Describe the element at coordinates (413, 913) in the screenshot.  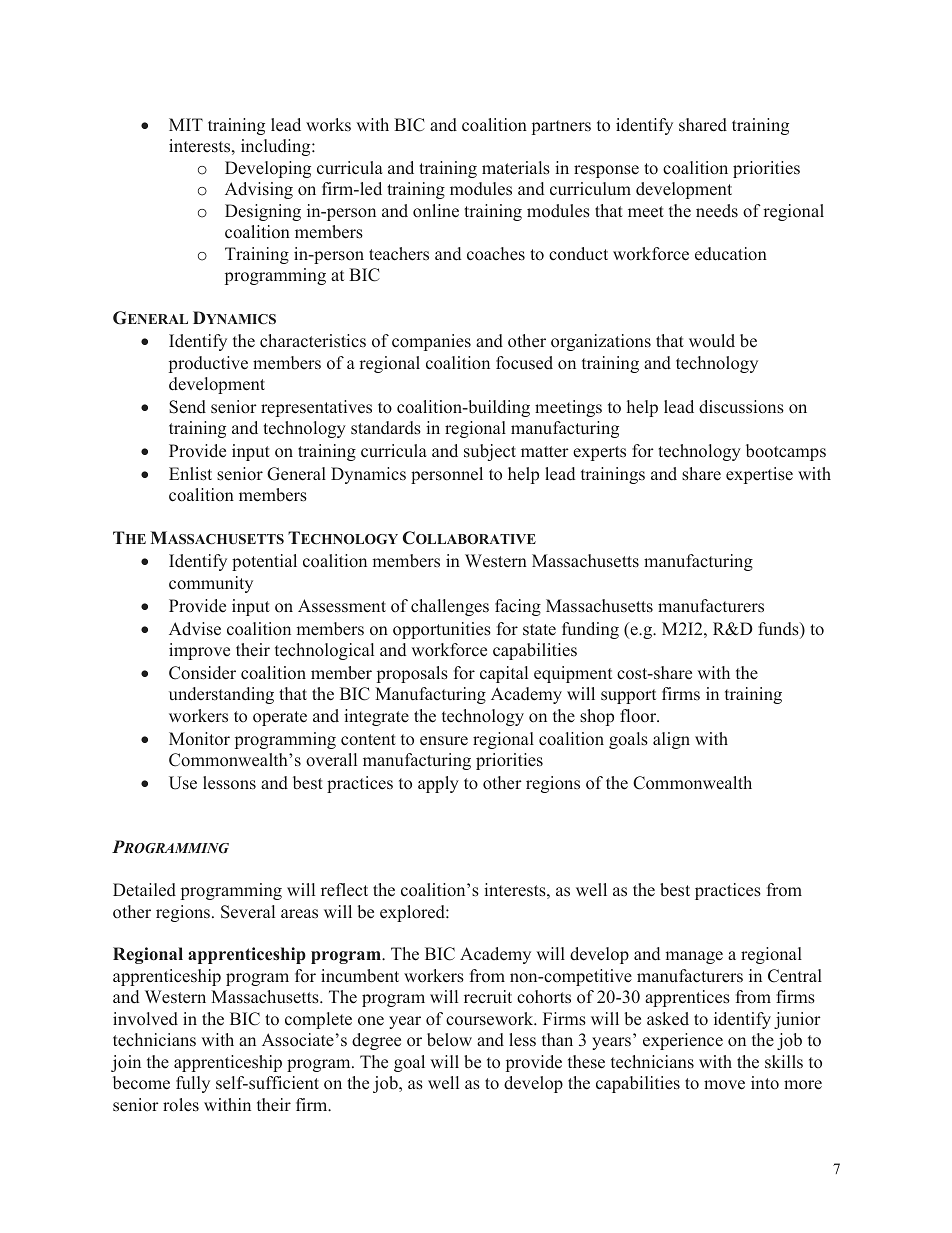
I see `explored` at that location.
